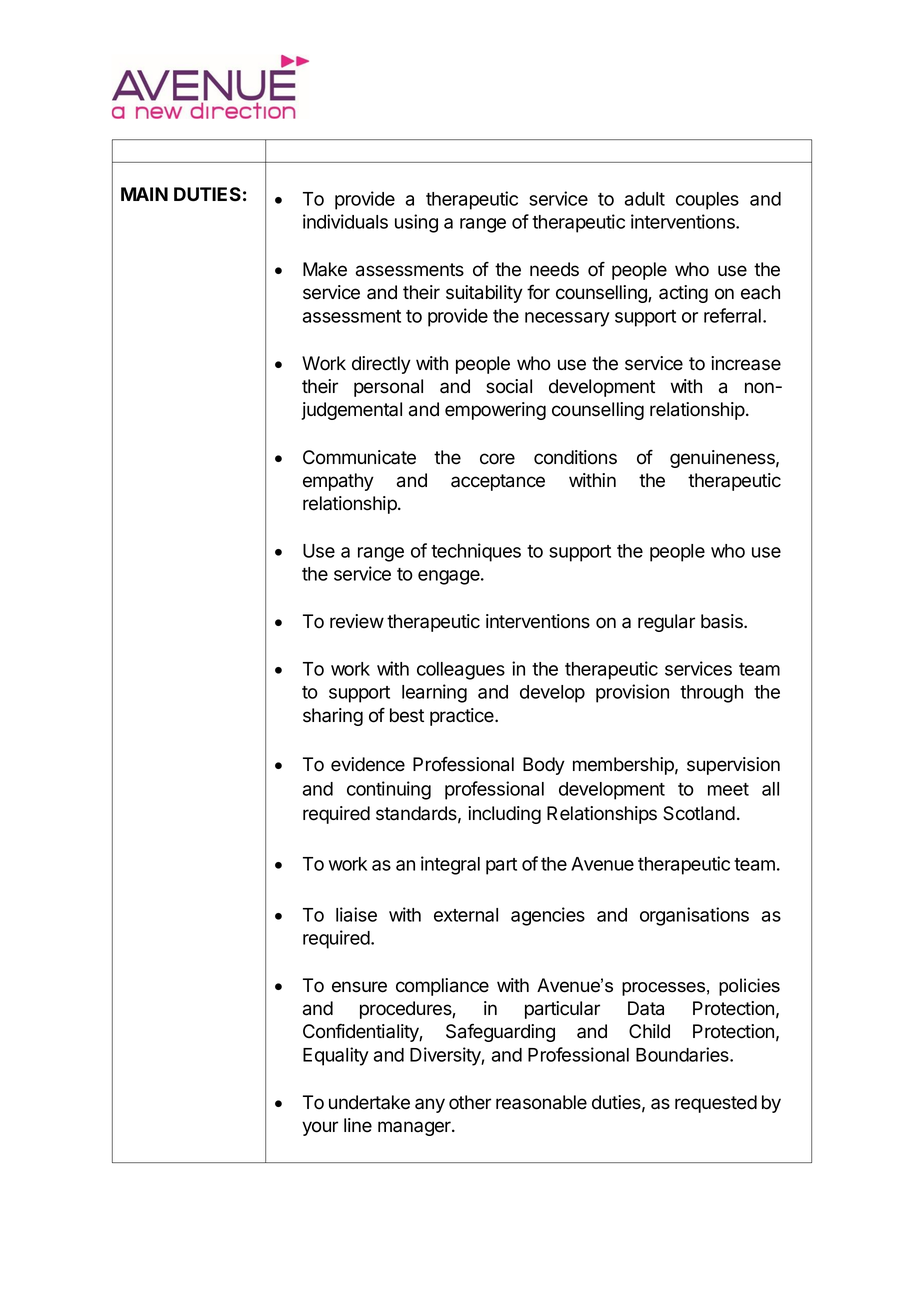 This image has height=1307, width=924. I want to click on evidence, so click(368, 764).
